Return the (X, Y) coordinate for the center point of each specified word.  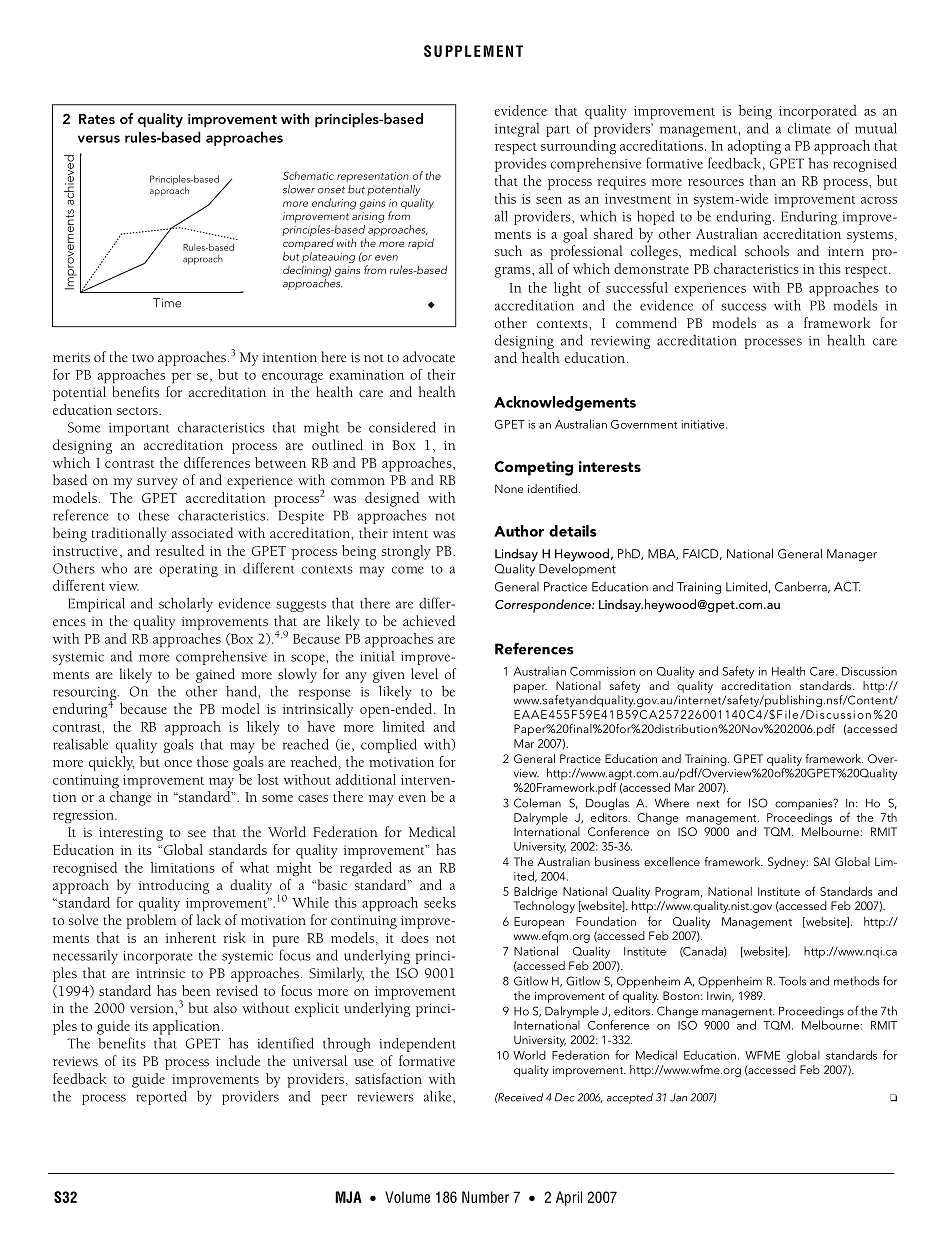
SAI (822, 861)
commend (646, 322)
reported (161, 1098)
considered (402, 427)
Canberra (802, 587)
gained (215, 675)
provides (520, 165)
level (424, 673)
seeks (440, 902)
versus (99, 139)
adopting (754, 147)
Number (485, 1197)
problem (151, 921)
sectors (138, 411)
